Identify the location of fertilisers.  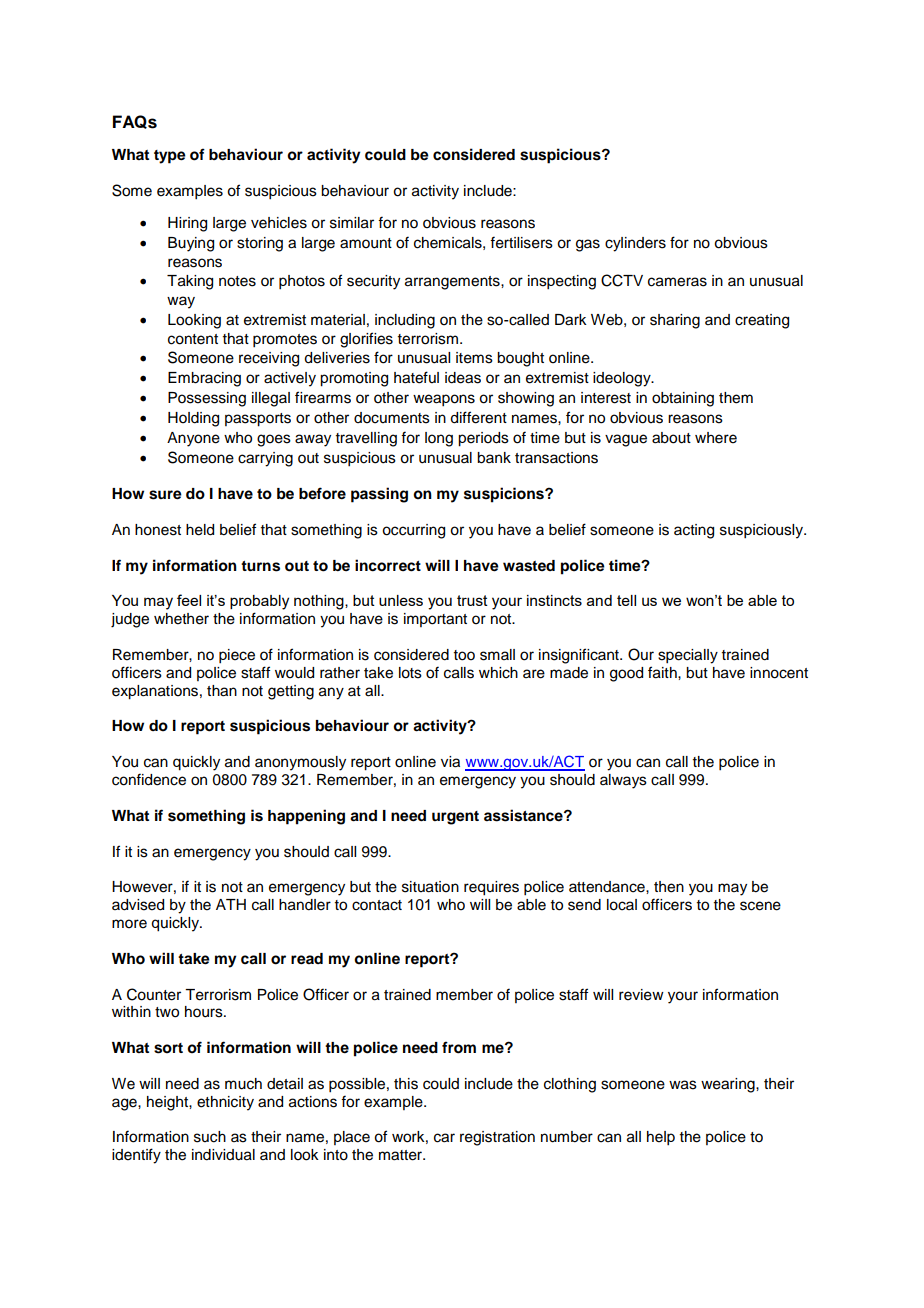
(521, 242).
